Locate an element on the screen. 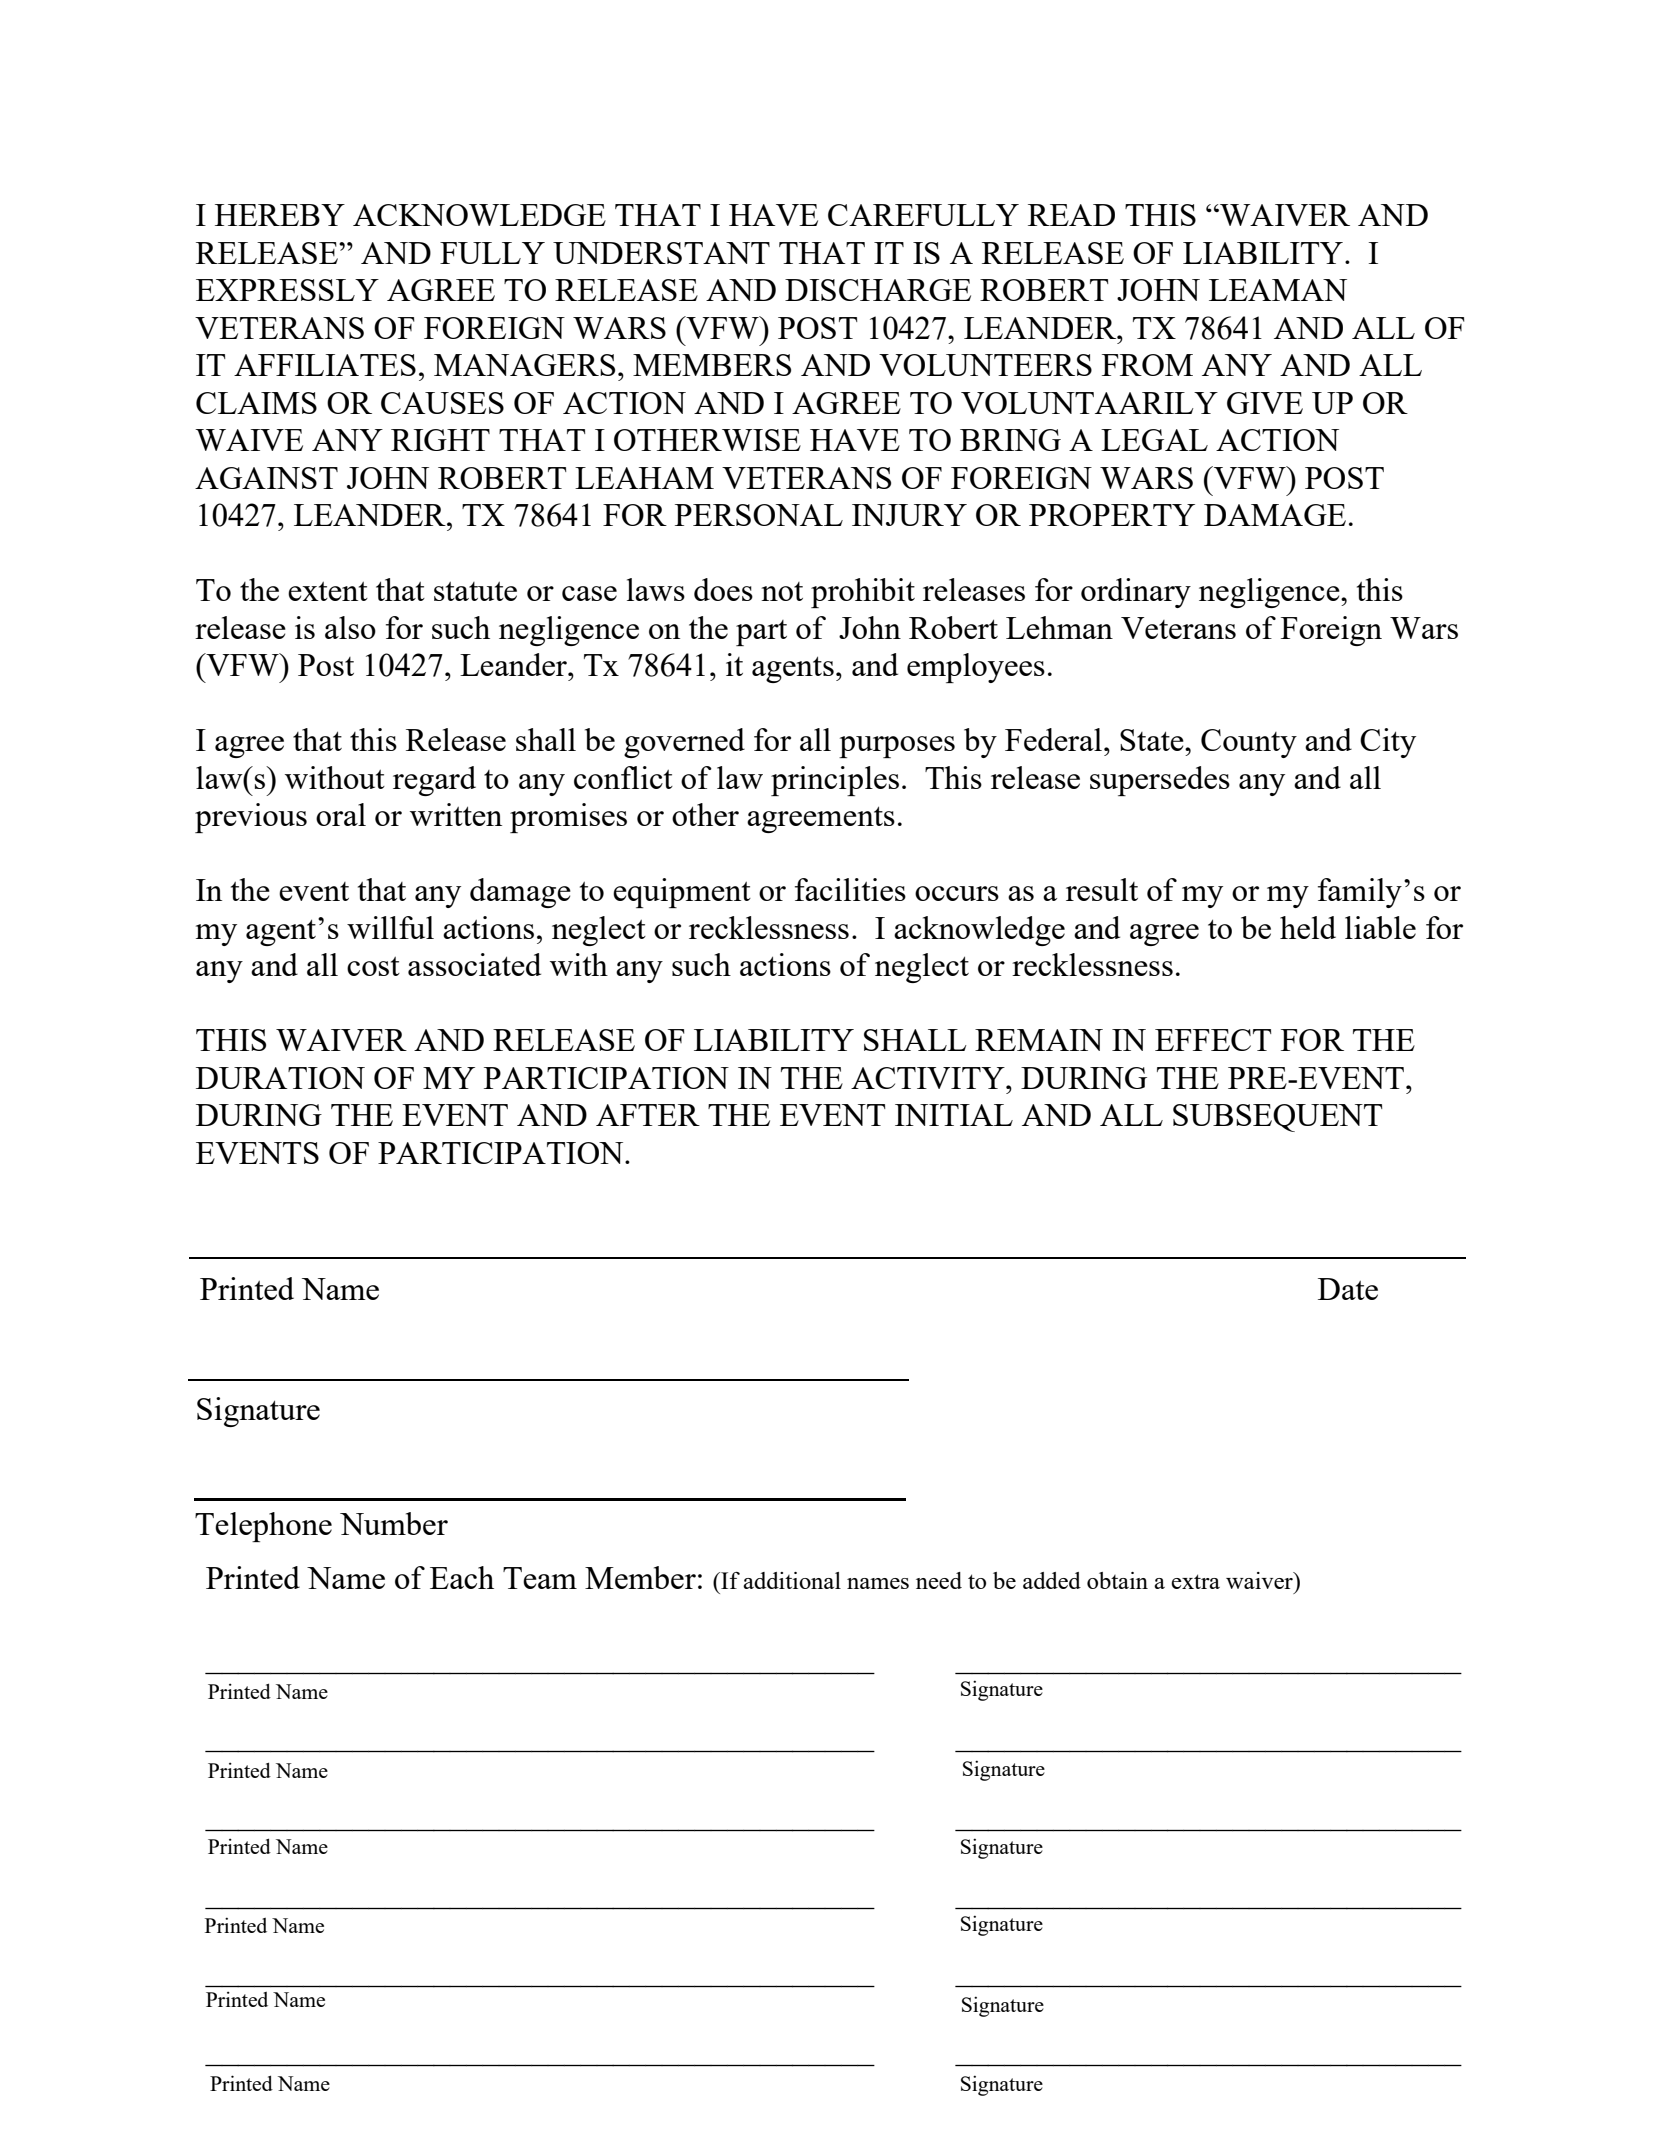 This screenshot has width=1663, height=2153. READ is located at coordinates (1071, 215).
